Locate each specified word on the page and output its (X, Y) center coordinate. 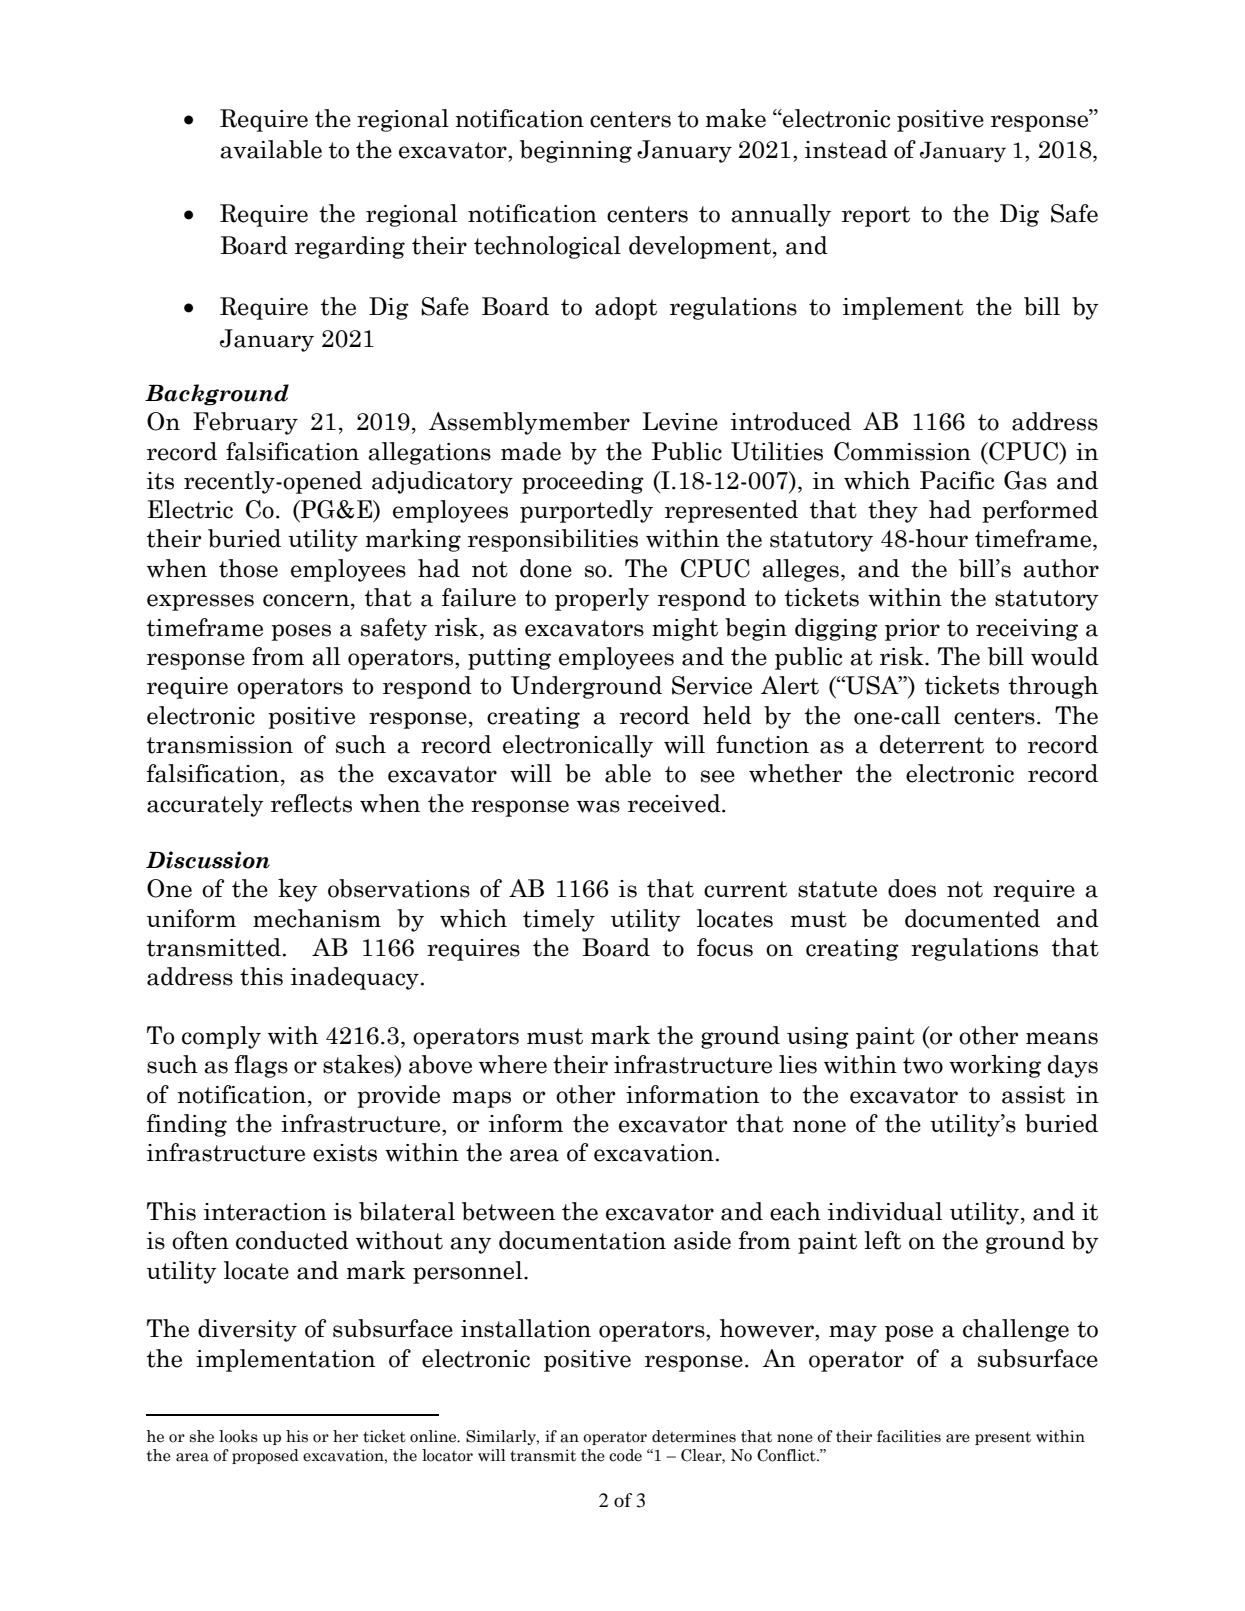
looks (238, 1436)
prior (912, 630)
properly (602, 599)
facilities (909, 1436)
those (248, 568)
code (625, 1455)
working (995, 1066)
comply (221, 1037)
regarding (350, 247)
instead (846, 149)
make (736, 118)
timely (559, 920)
